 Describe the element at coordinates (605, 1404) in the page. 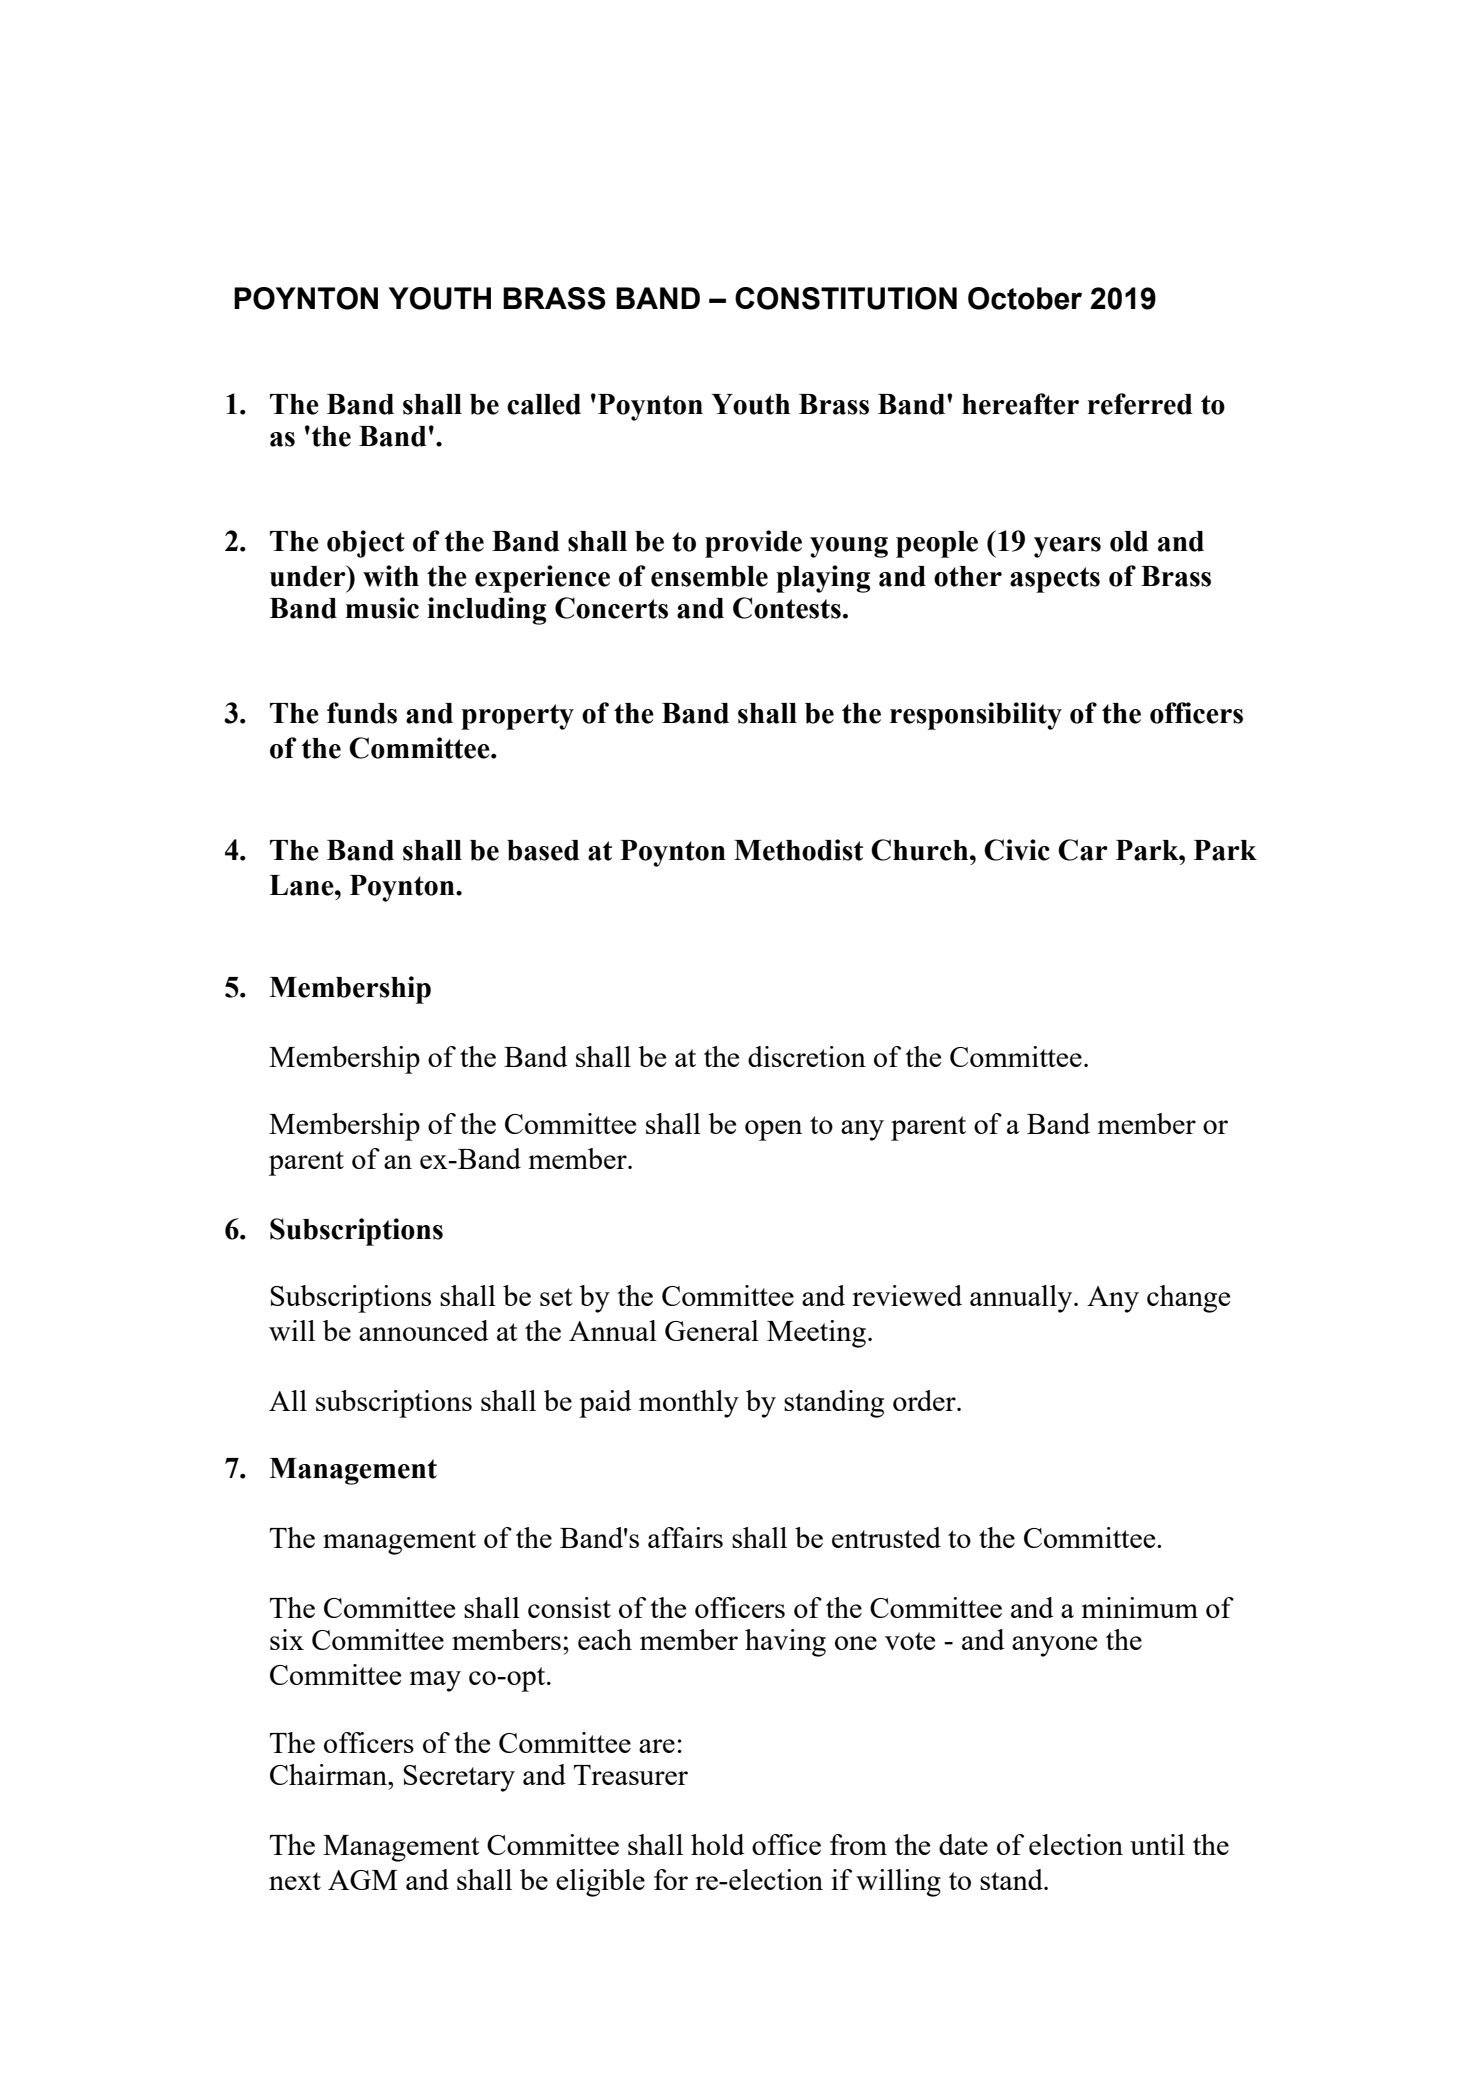

I see `paid` at that location.
